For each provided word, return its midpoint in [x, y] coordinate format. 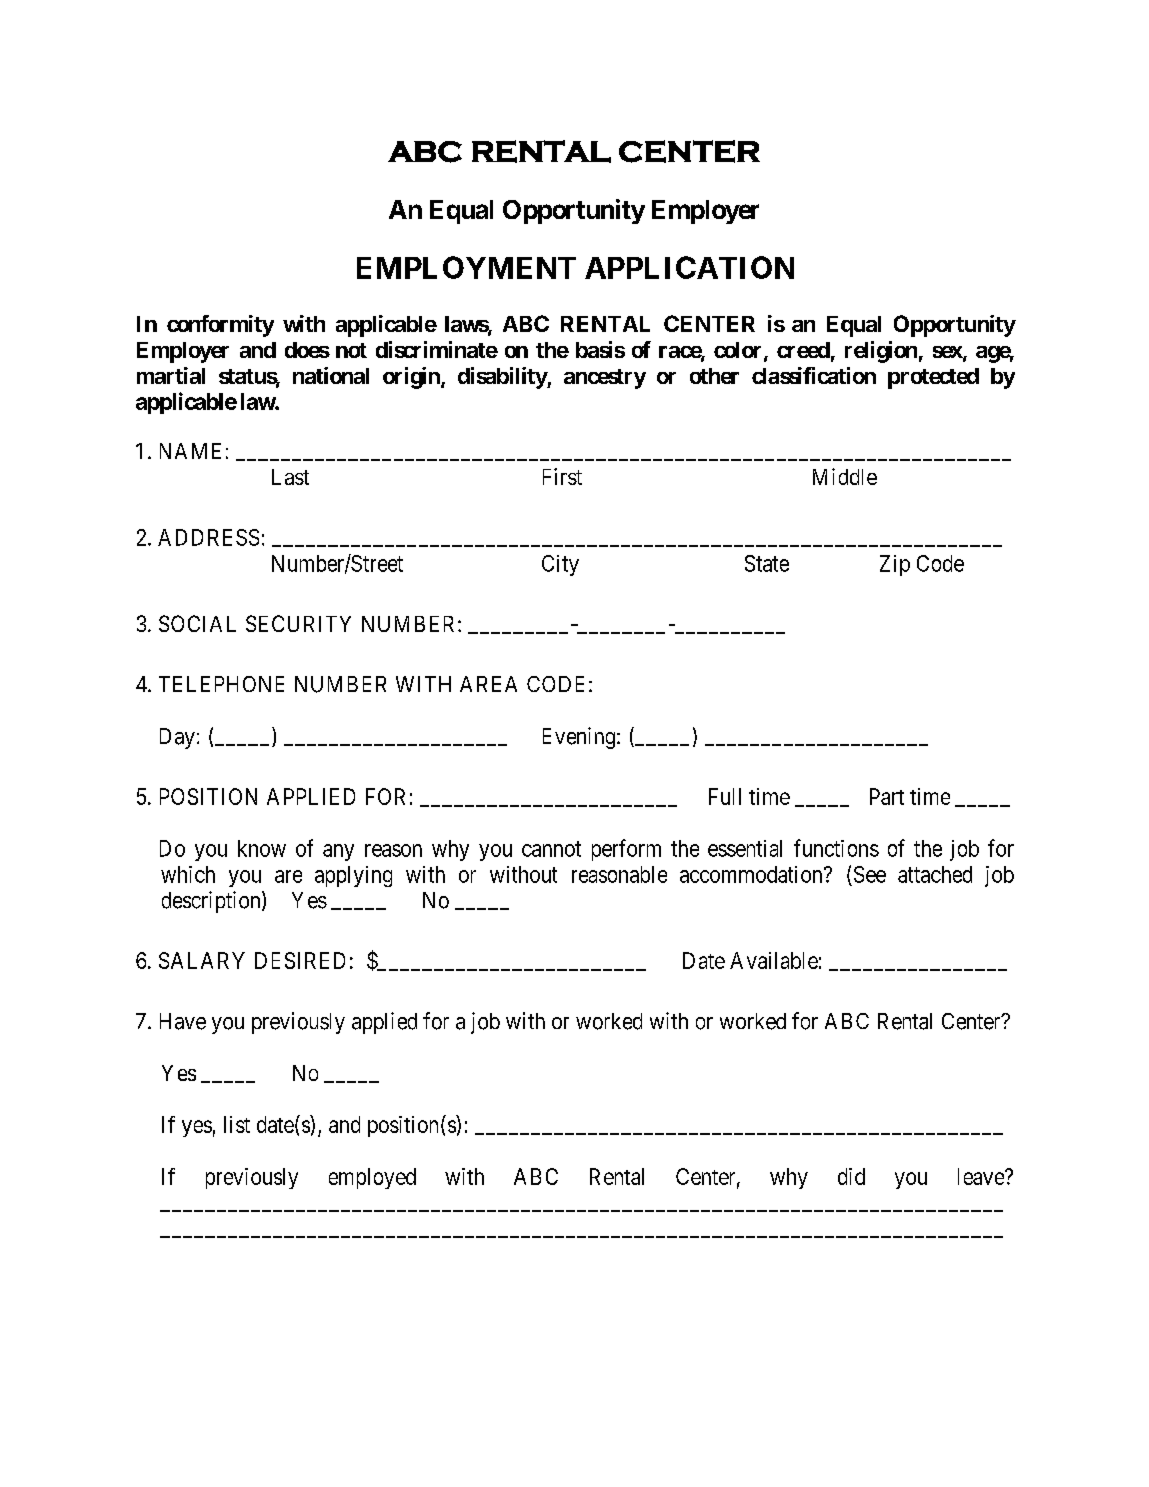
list [237, 1124]
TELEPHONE [221, 684]
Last [290, 477]
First [562, 476]
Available [774, 960]
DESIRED [300, 960]
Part [887, 796]
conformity [220, 326]
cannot [551, 849]
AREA [488, 684]
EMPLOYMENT [466, 267]
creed [803, 350]
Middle [845, 476]
